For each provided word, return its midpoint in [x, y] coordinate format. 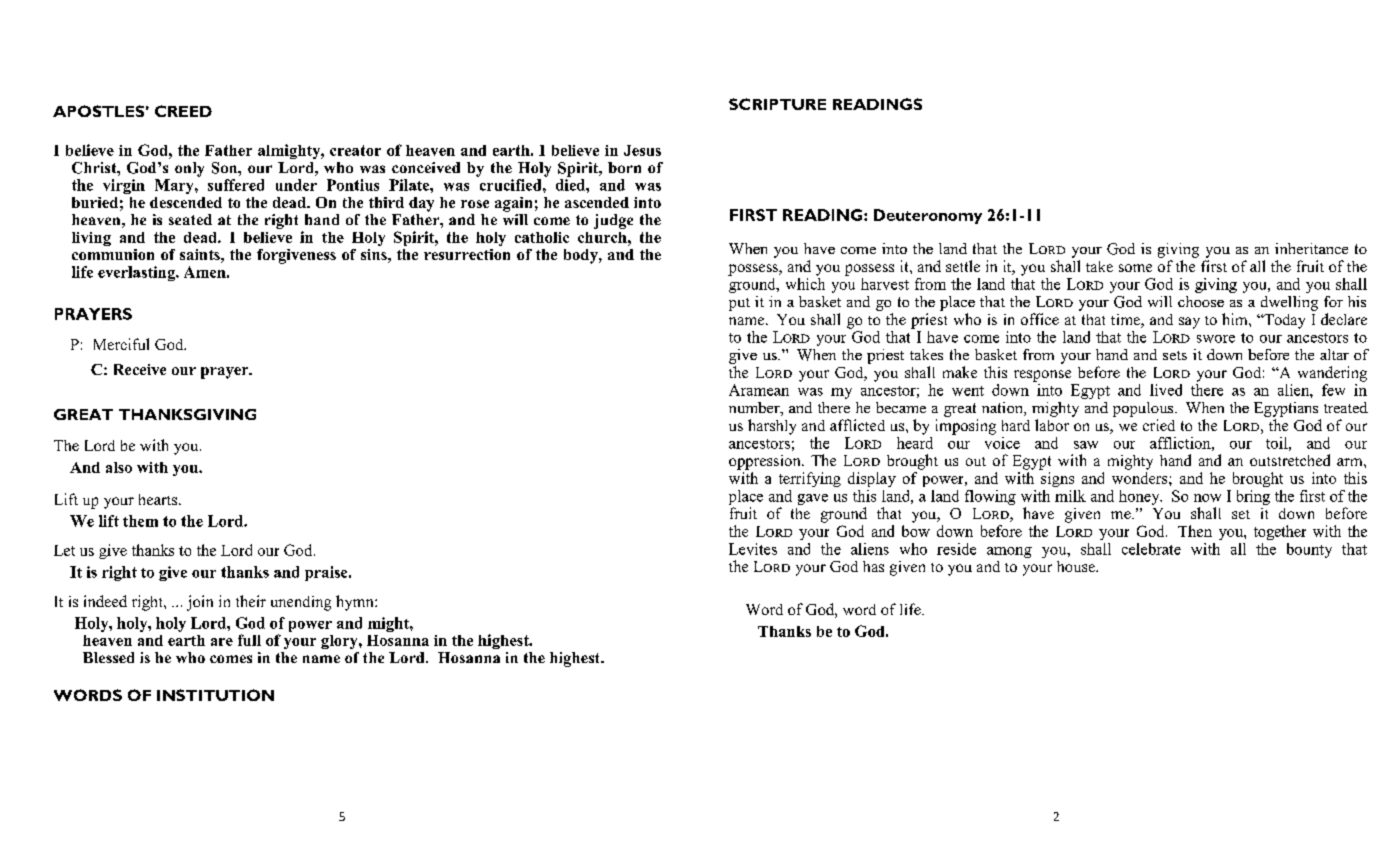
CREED [183, 111]
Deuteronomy [928, 216]
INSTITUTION [215, 695]
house [1077, 566]
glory [340, 642]
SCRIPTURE [777, 104]
